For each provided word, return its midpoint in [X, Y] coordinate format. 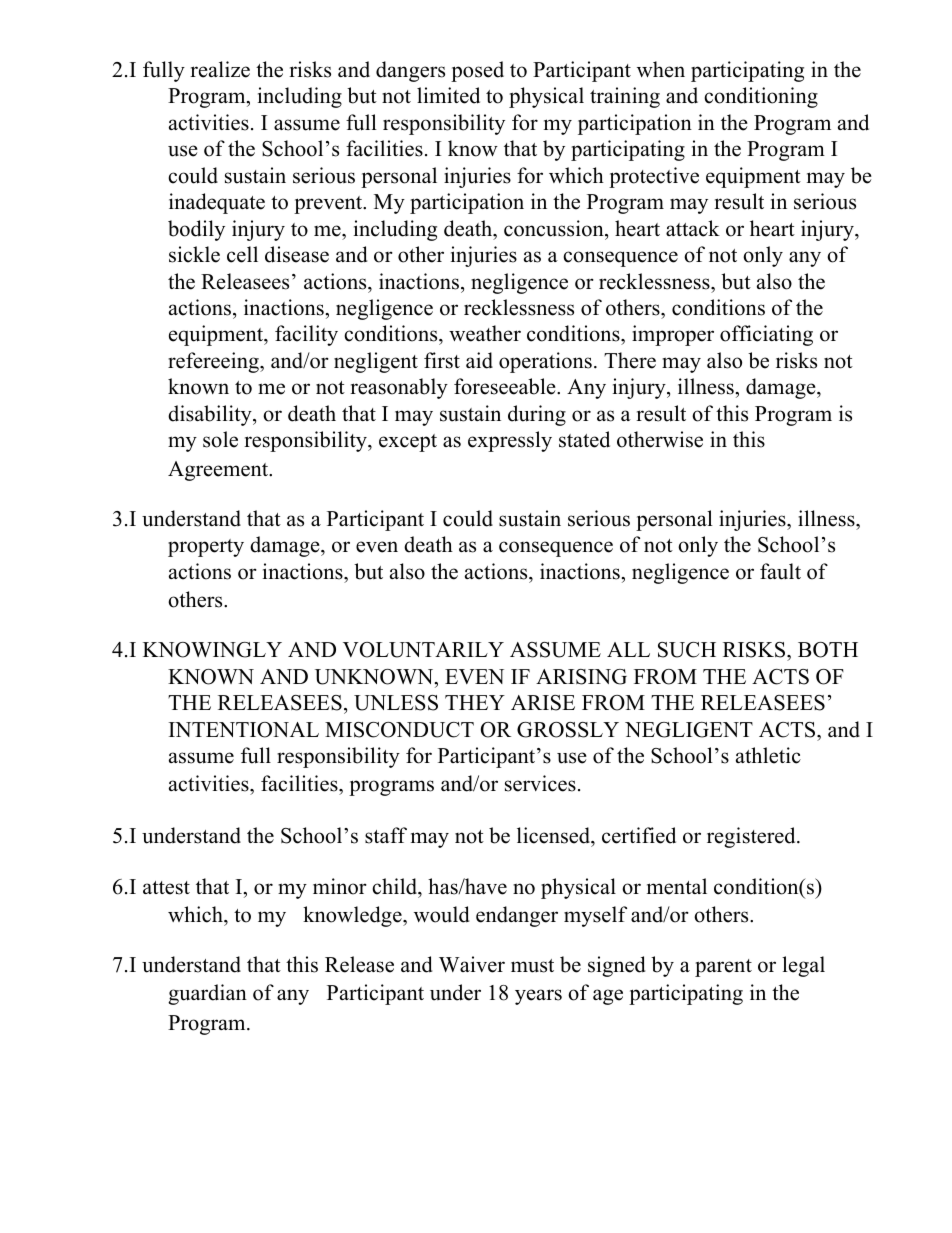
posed [477, 71]
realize [220, 69]
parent [723, 968]
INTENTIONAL [244, 730]
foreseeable [506, 386]
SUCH [687, 650]
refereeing [214, 362]
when [661, 69]
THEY [475, 702]
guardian [207, 994]
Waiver [472, 964]
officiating [766, 335]
